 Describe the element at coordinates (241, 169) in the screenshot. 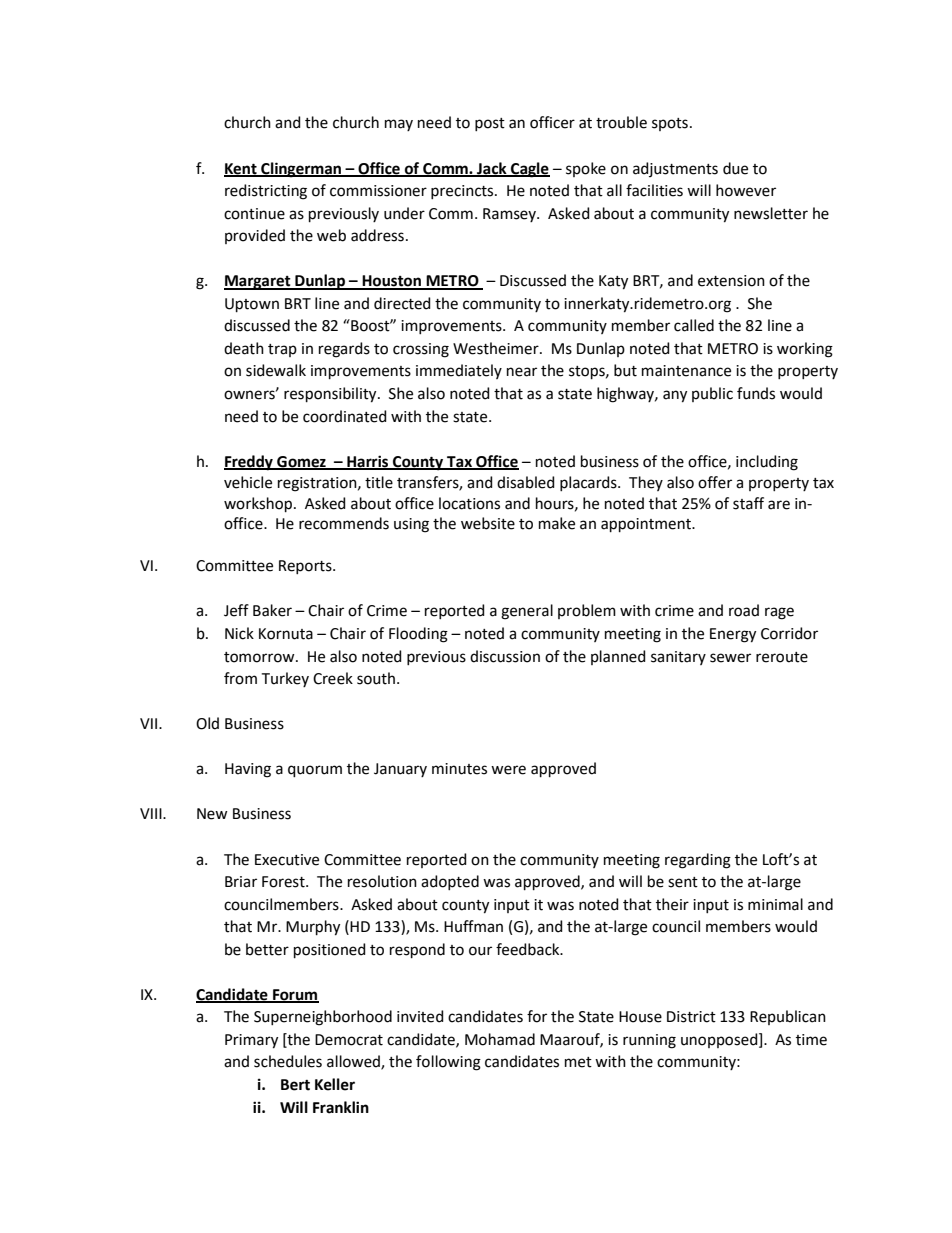

I see `Kent` at that location.
